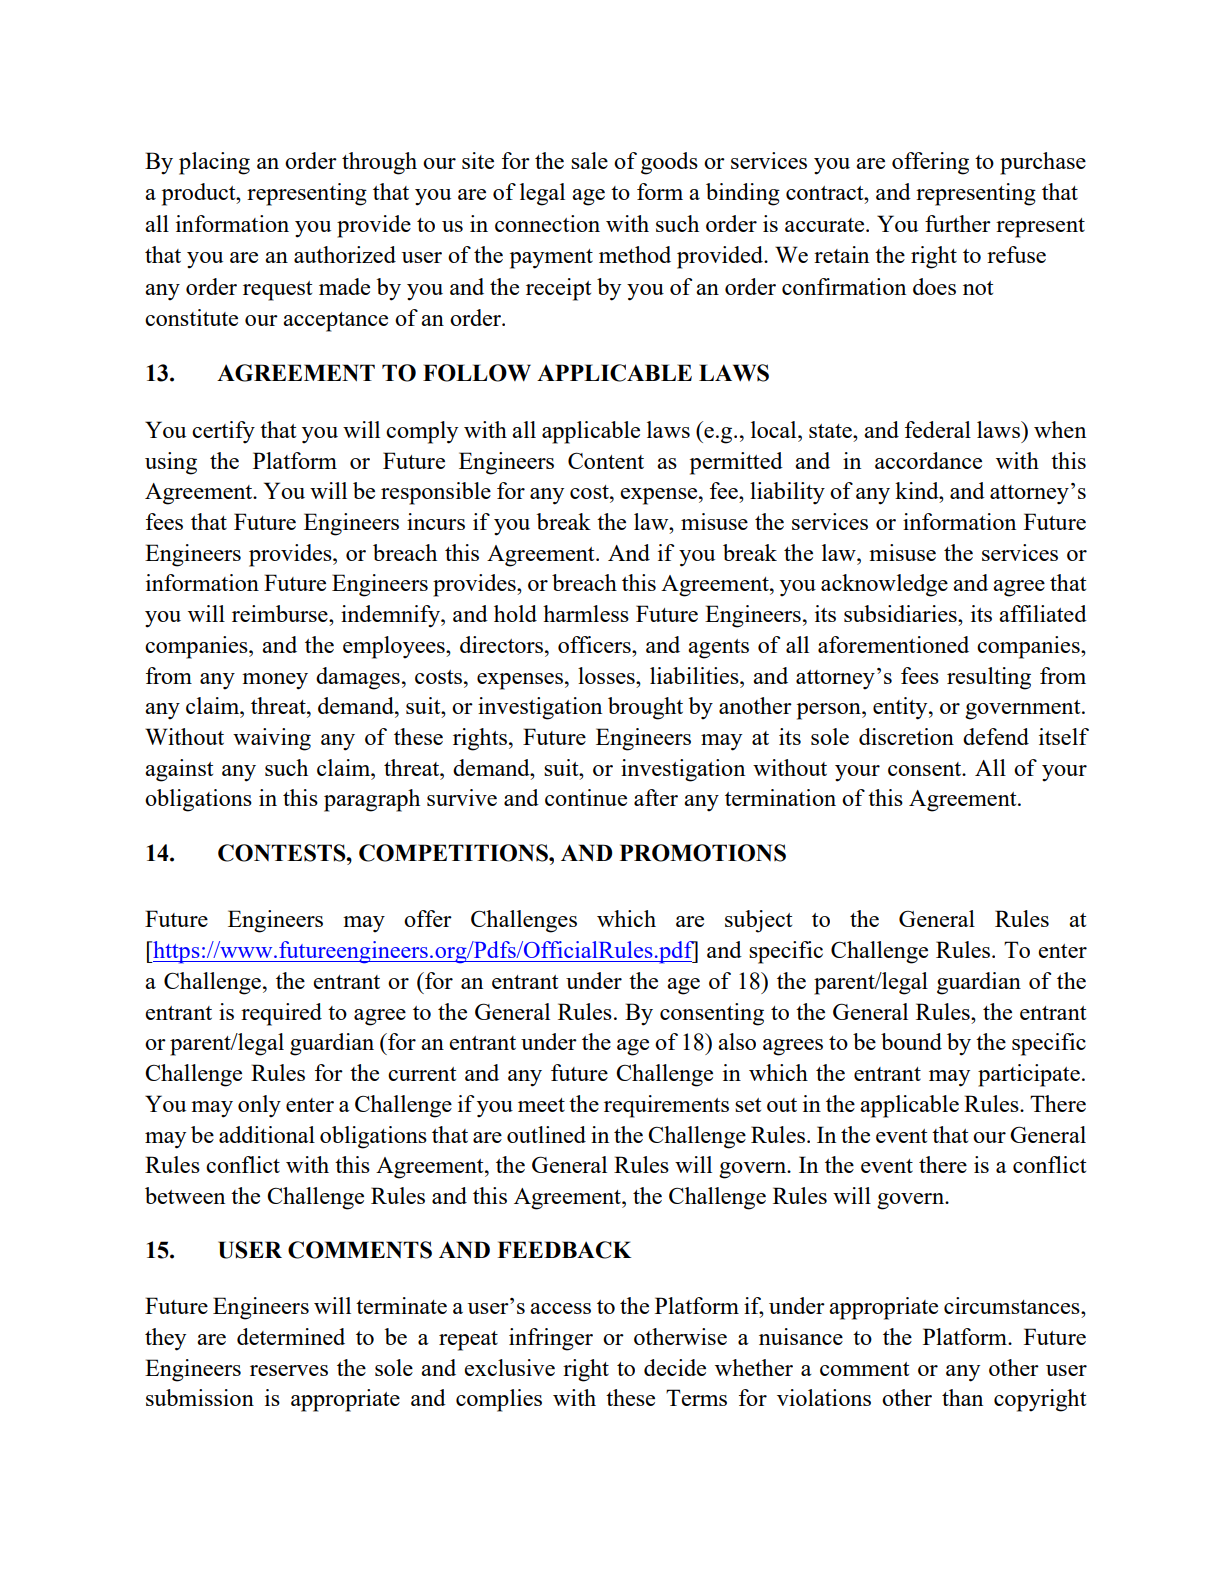 This document has height=1592, width=1231. I want to click on further, so click(958, 223).
